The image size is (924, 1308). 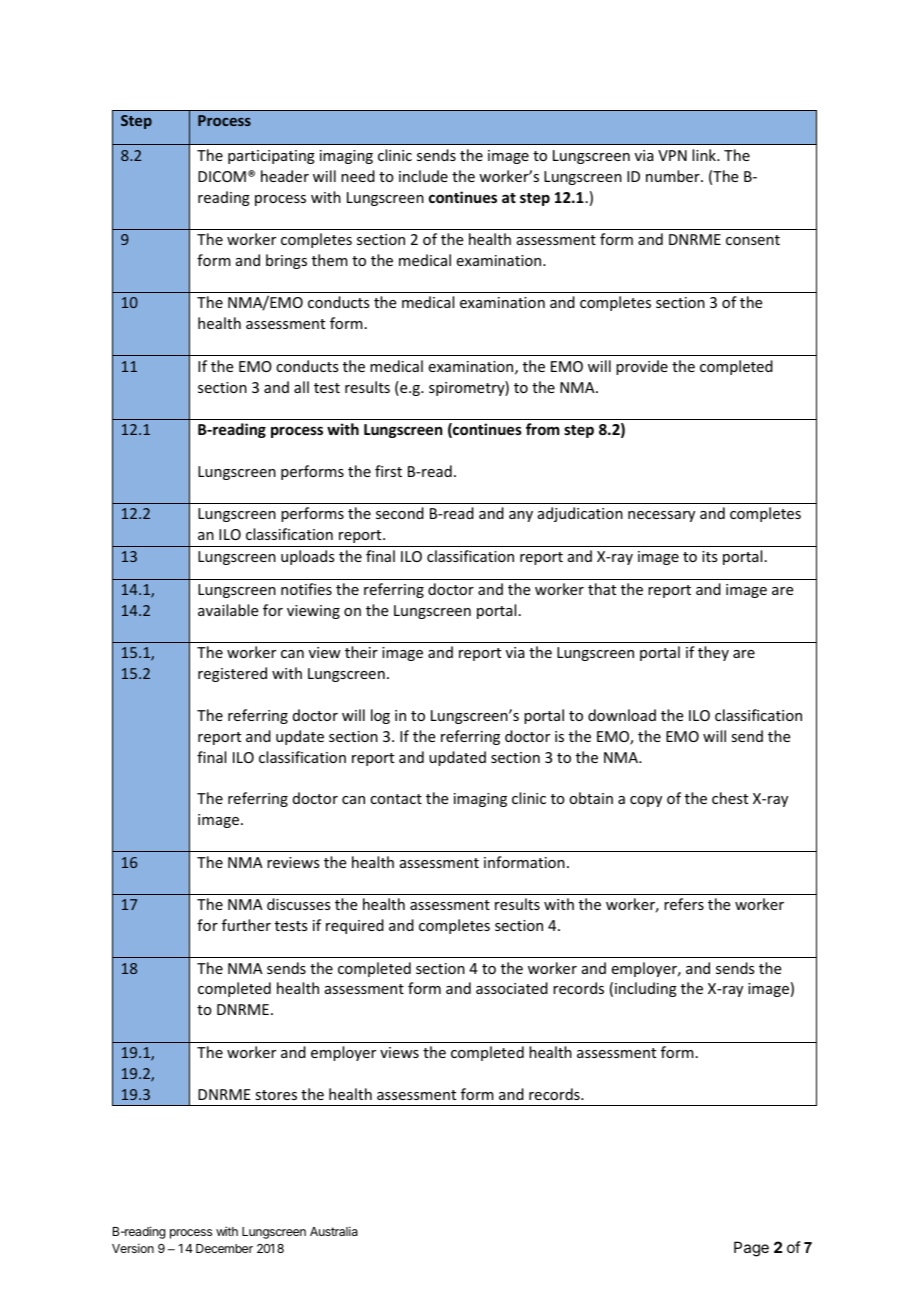 I want to click on further, so click(x=246, y=925).
